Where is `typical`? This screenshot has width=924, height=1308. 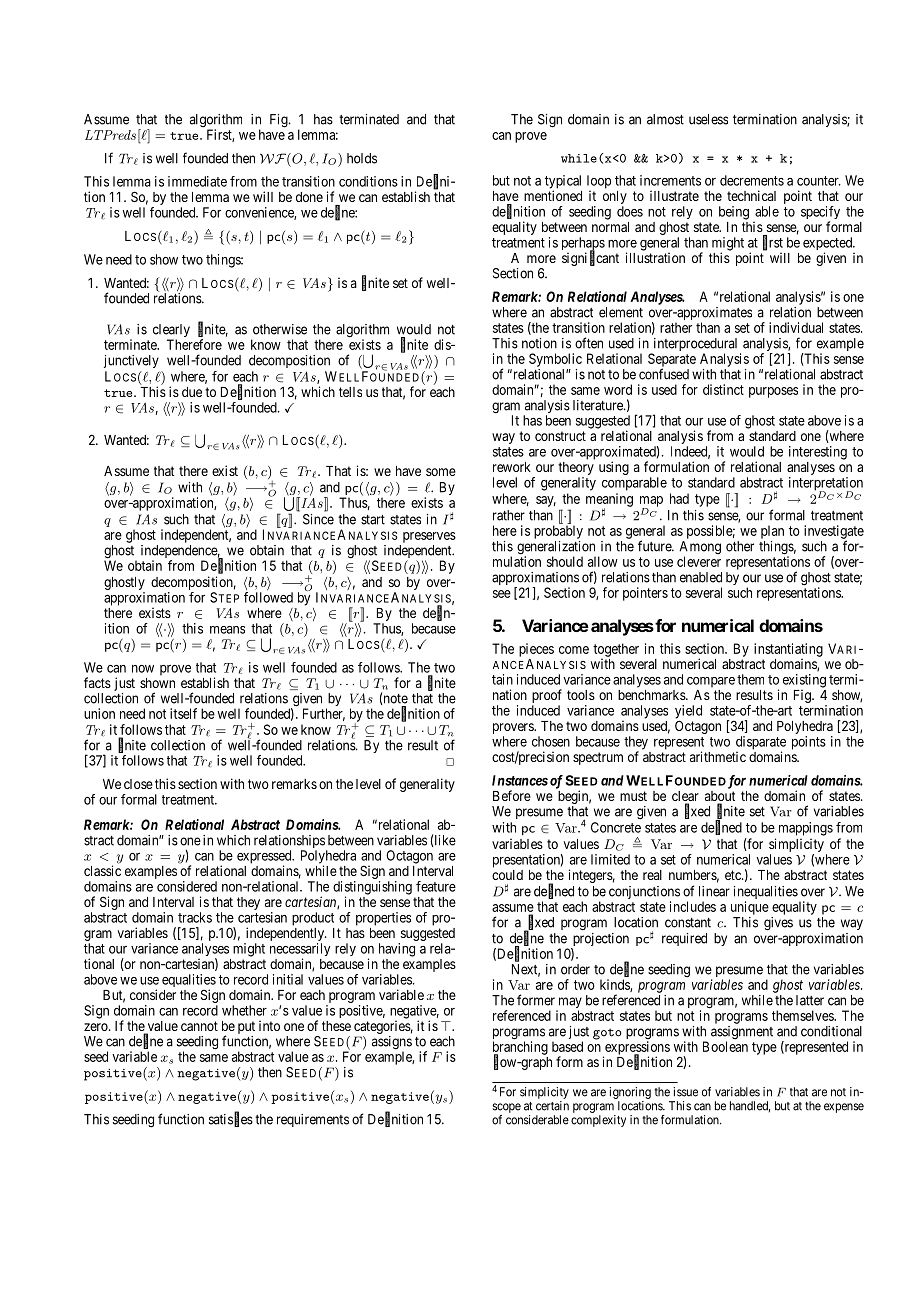 typical is located at coordinates (563, 183).
